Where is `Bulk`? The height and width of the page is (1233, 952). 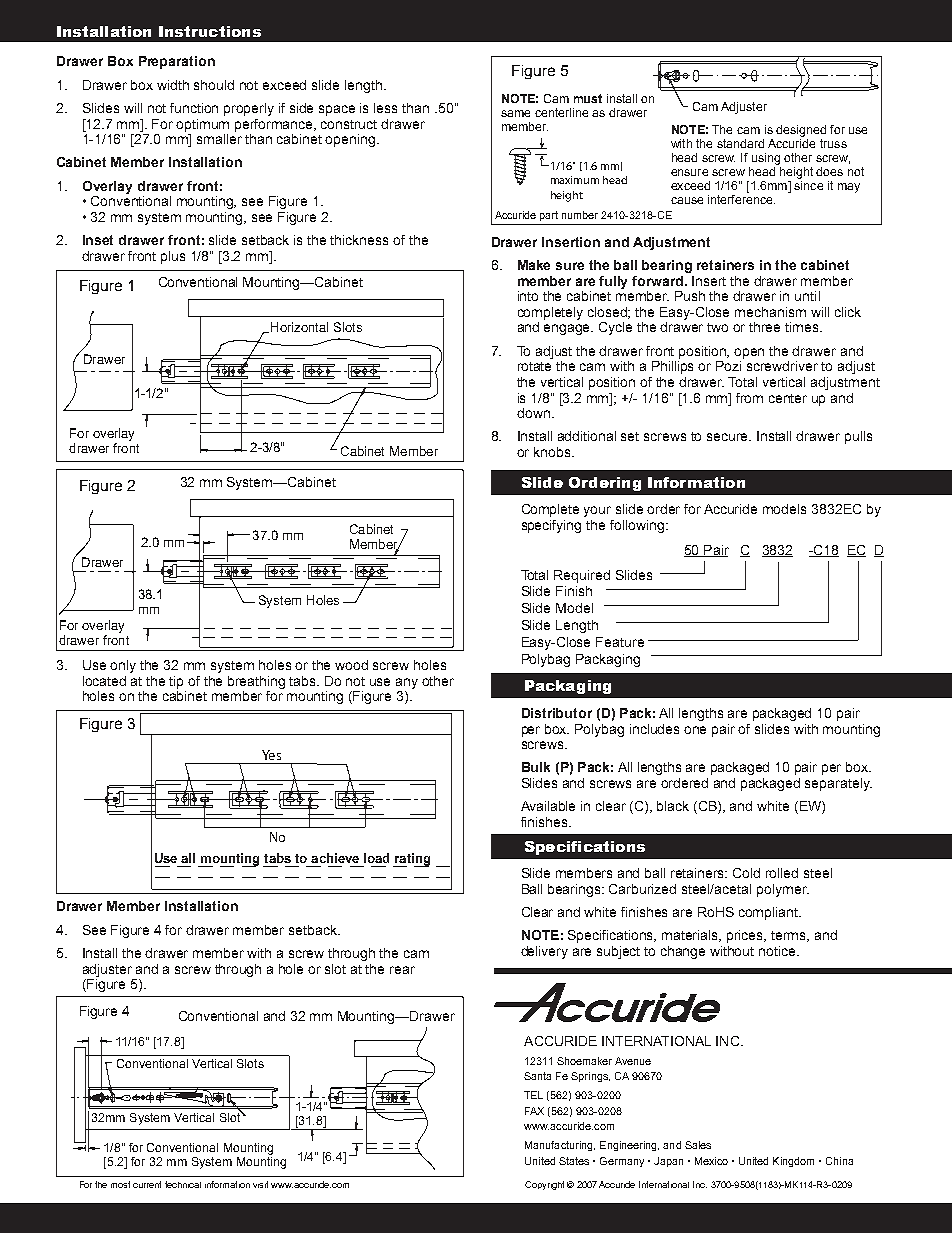
Bulk is located at coordinates (536, 767).
